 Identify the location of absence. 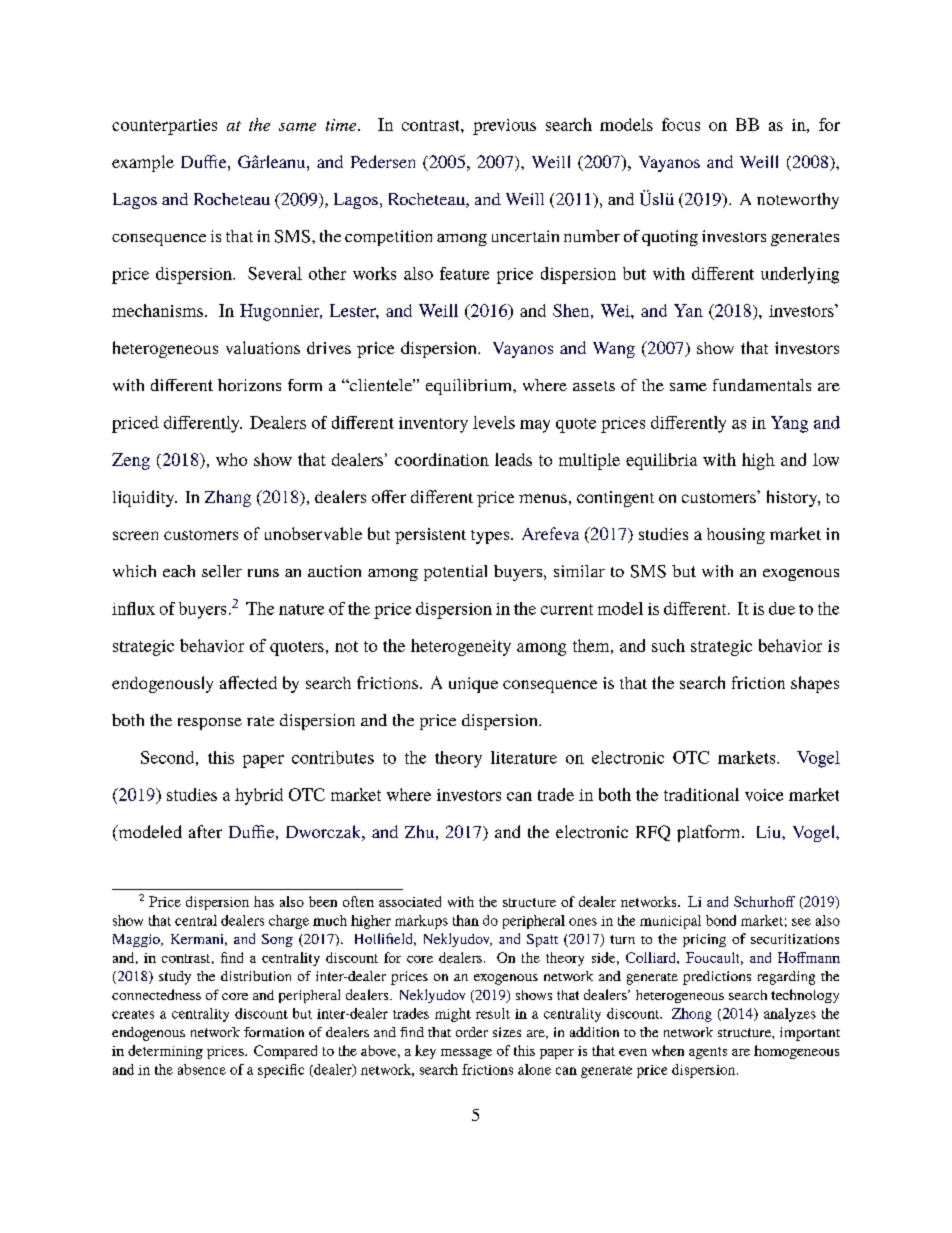
(202, 1069).
